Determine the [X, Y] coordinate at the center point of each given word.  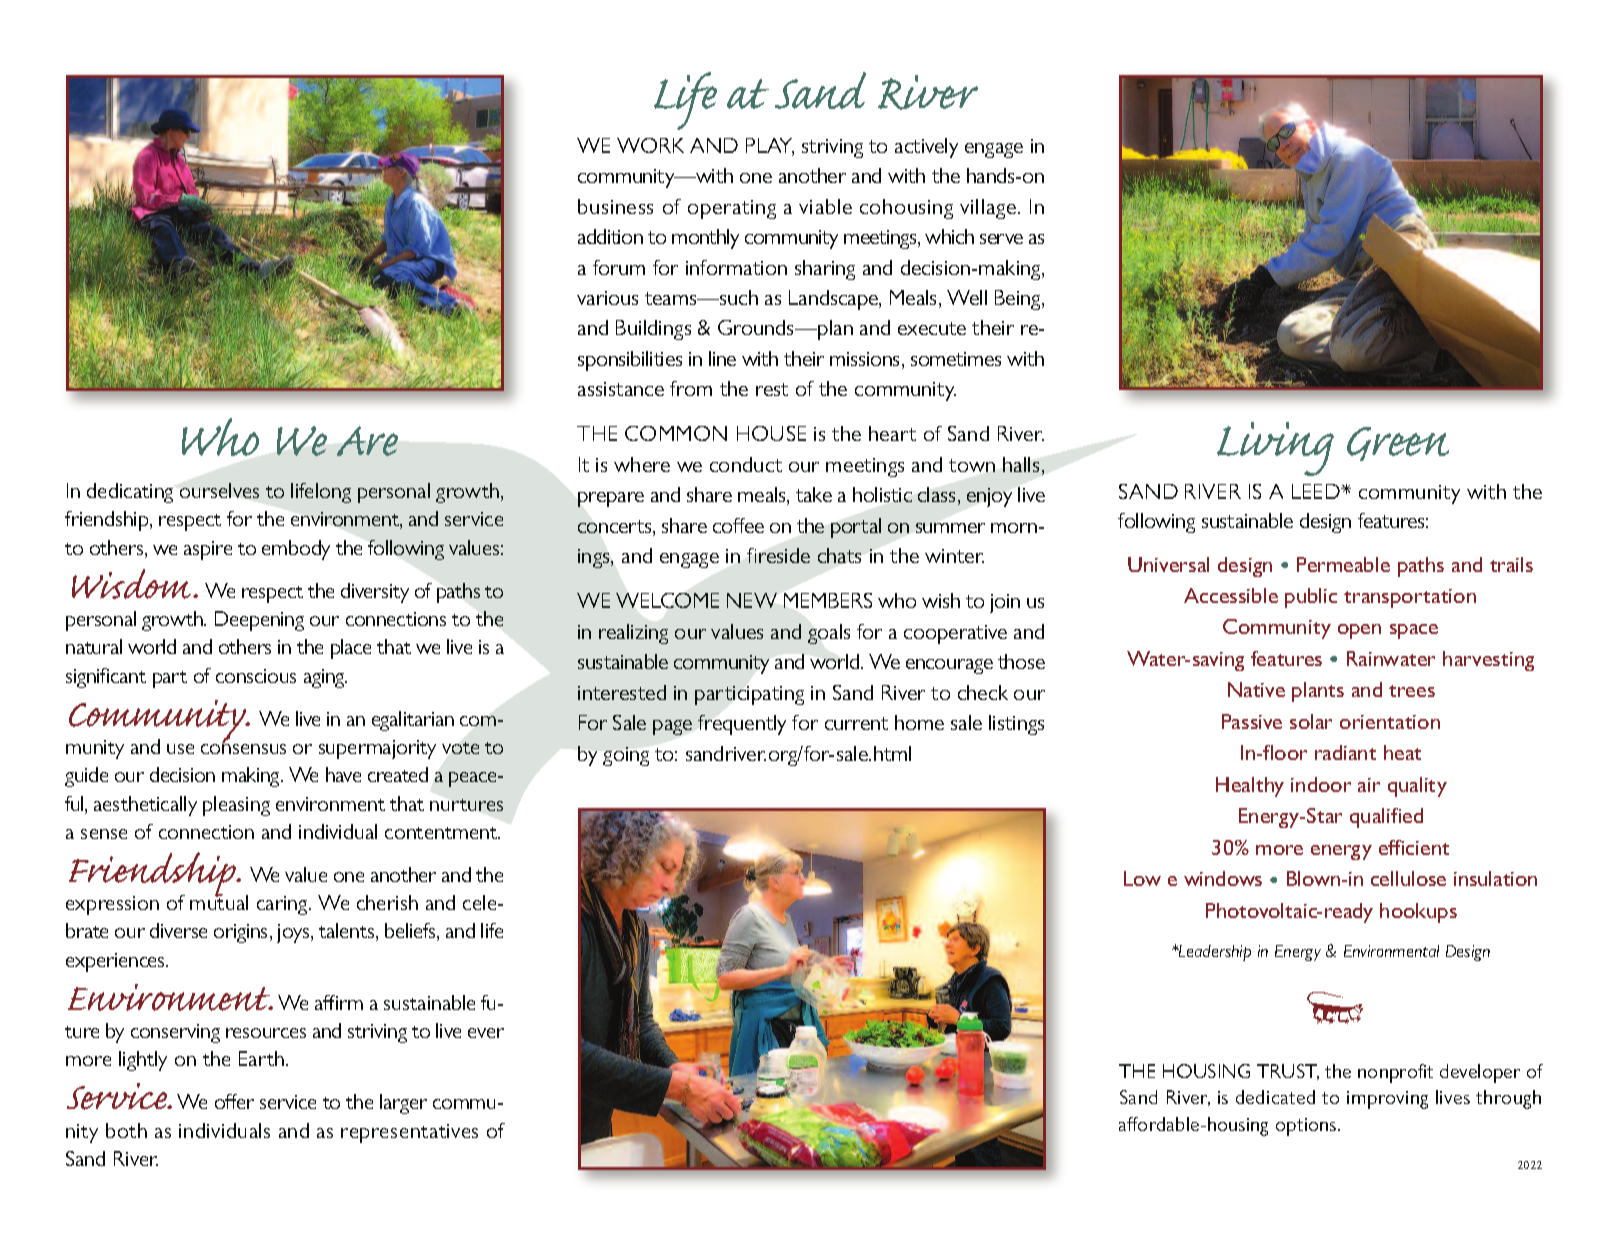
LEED [1317, 491]
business [615, 206]
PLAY [770, 147]
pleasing [236, 806]
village [989, 209]
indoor [1321, 784]
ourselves [219, 490]
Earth [261, 1058]
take [814, 494]
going [626, 756]
